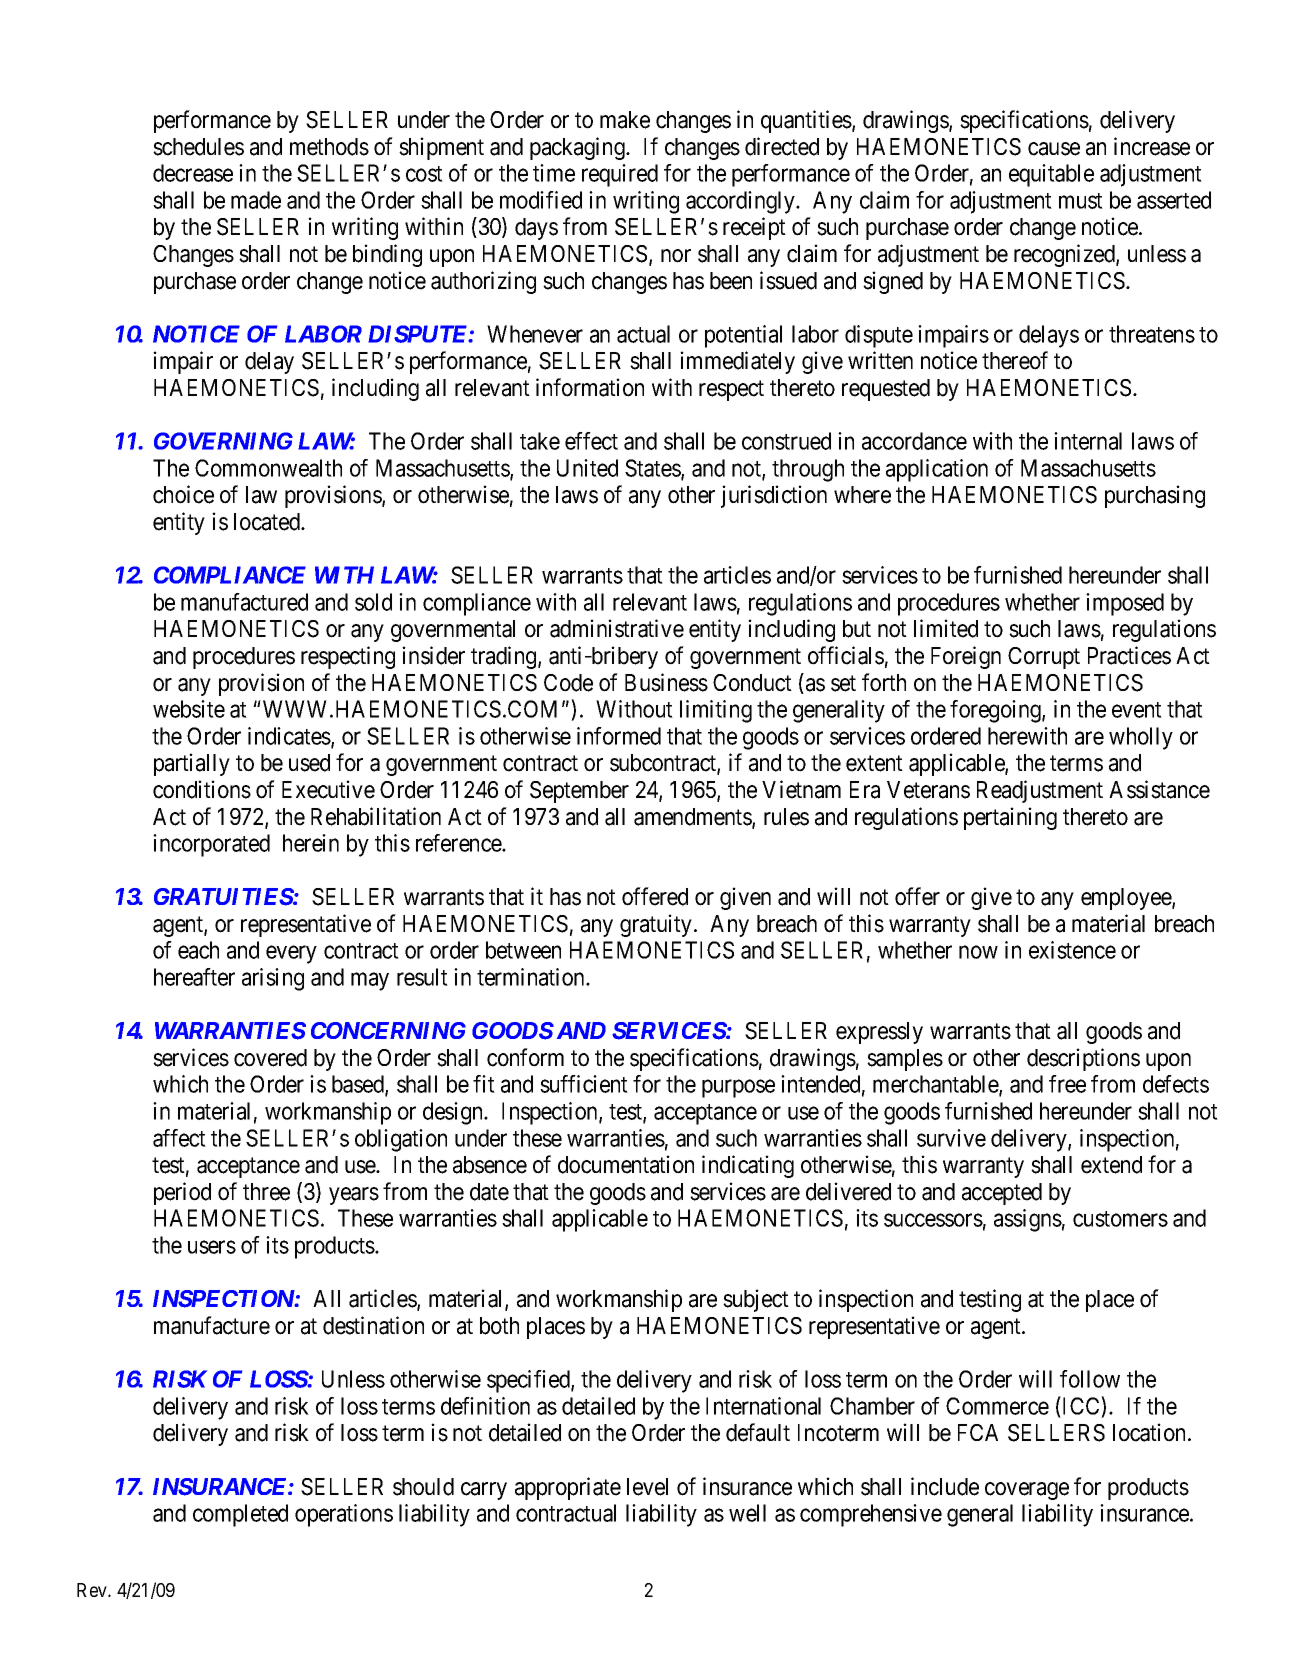  Describe the element at coordinates (620, 175) in the screenshot. I see `required` at that location.
